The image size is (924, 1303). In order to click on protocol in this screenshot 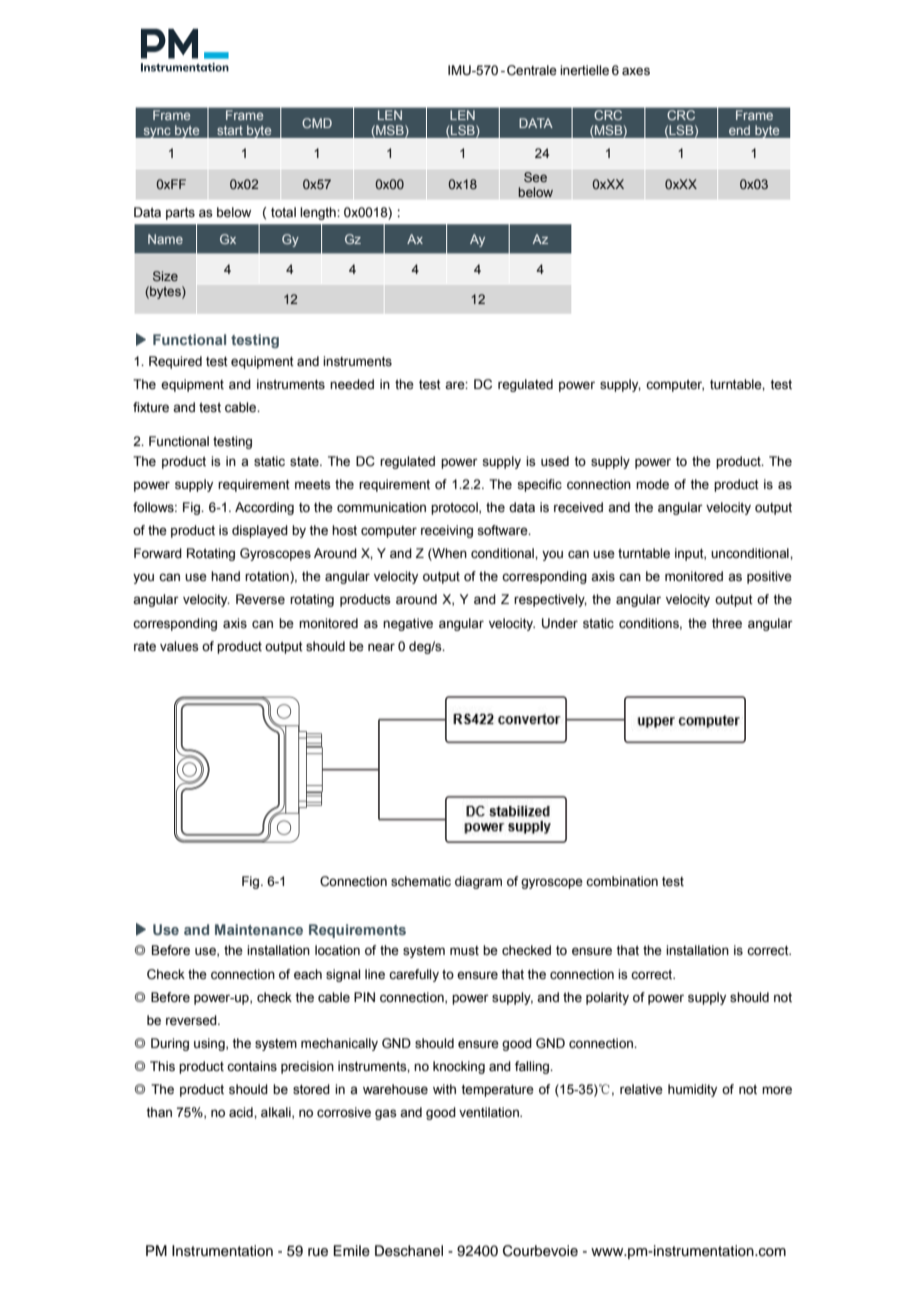, I will do `click(455, 508)`.
